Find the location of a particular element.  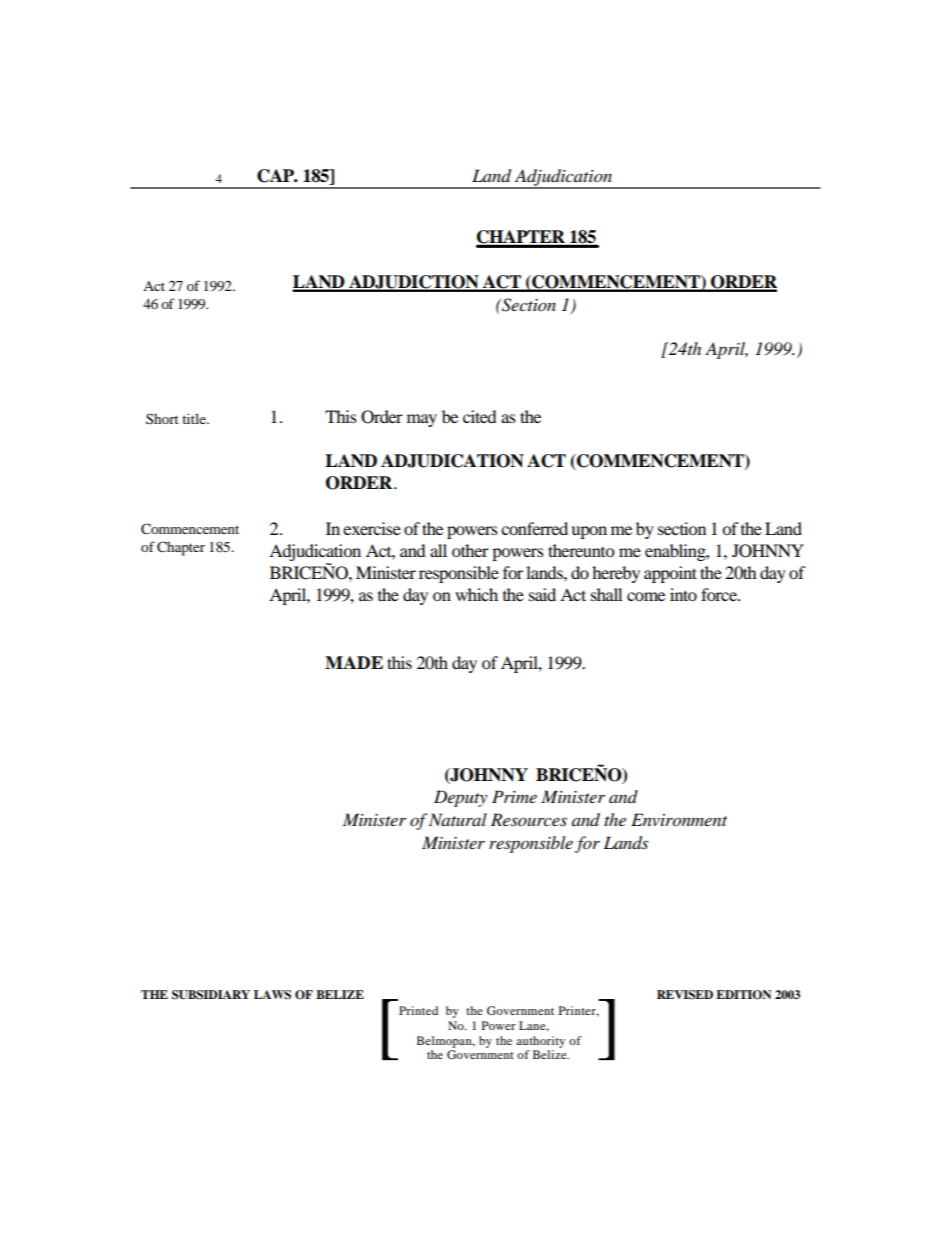

Natural is located at coordinates (458, 819).
